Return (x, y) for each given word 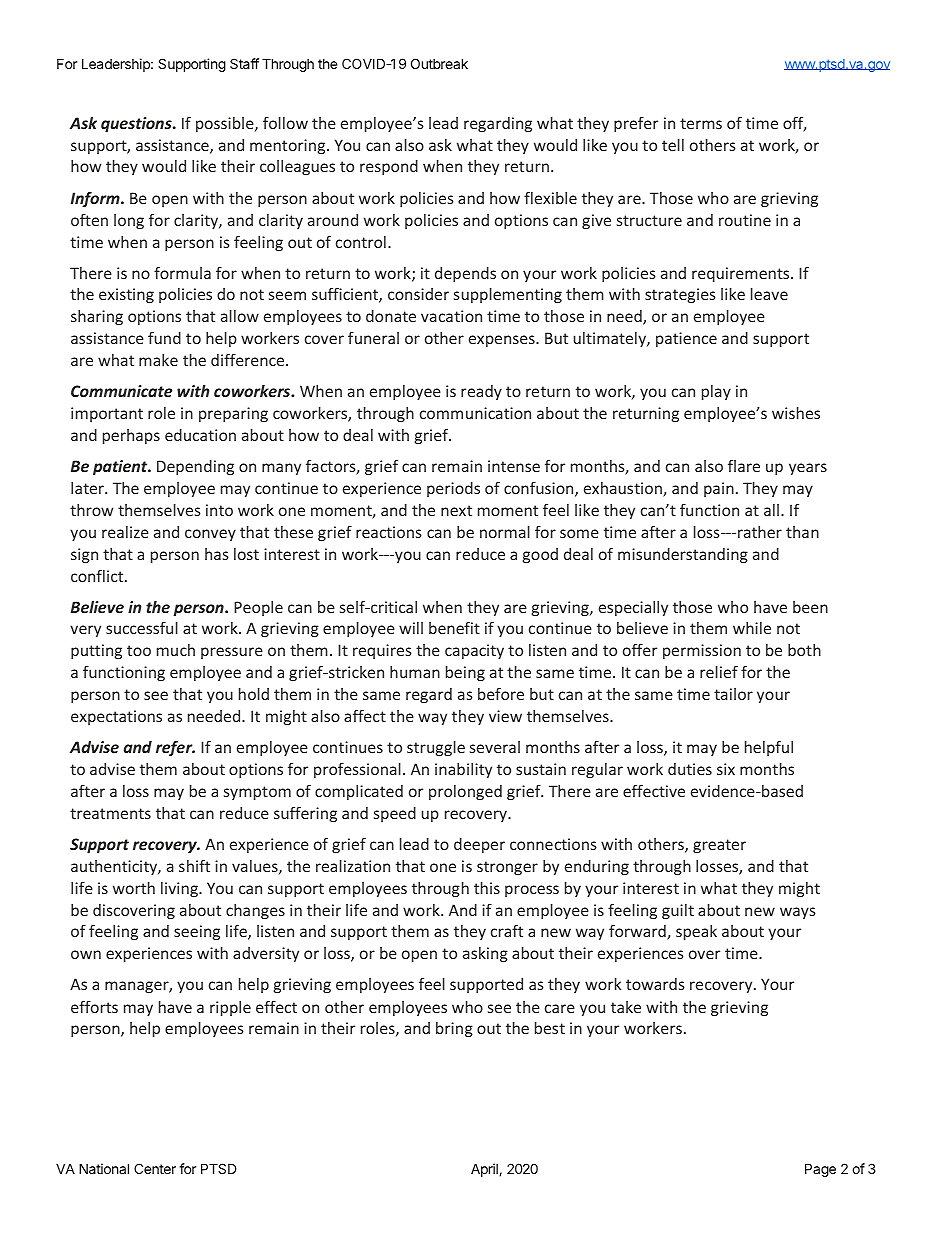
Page (820, 1170)
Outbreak (439, 63)
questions (137, 124)
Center (155, 1168)
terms (701, 123)
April (485, 1170)
